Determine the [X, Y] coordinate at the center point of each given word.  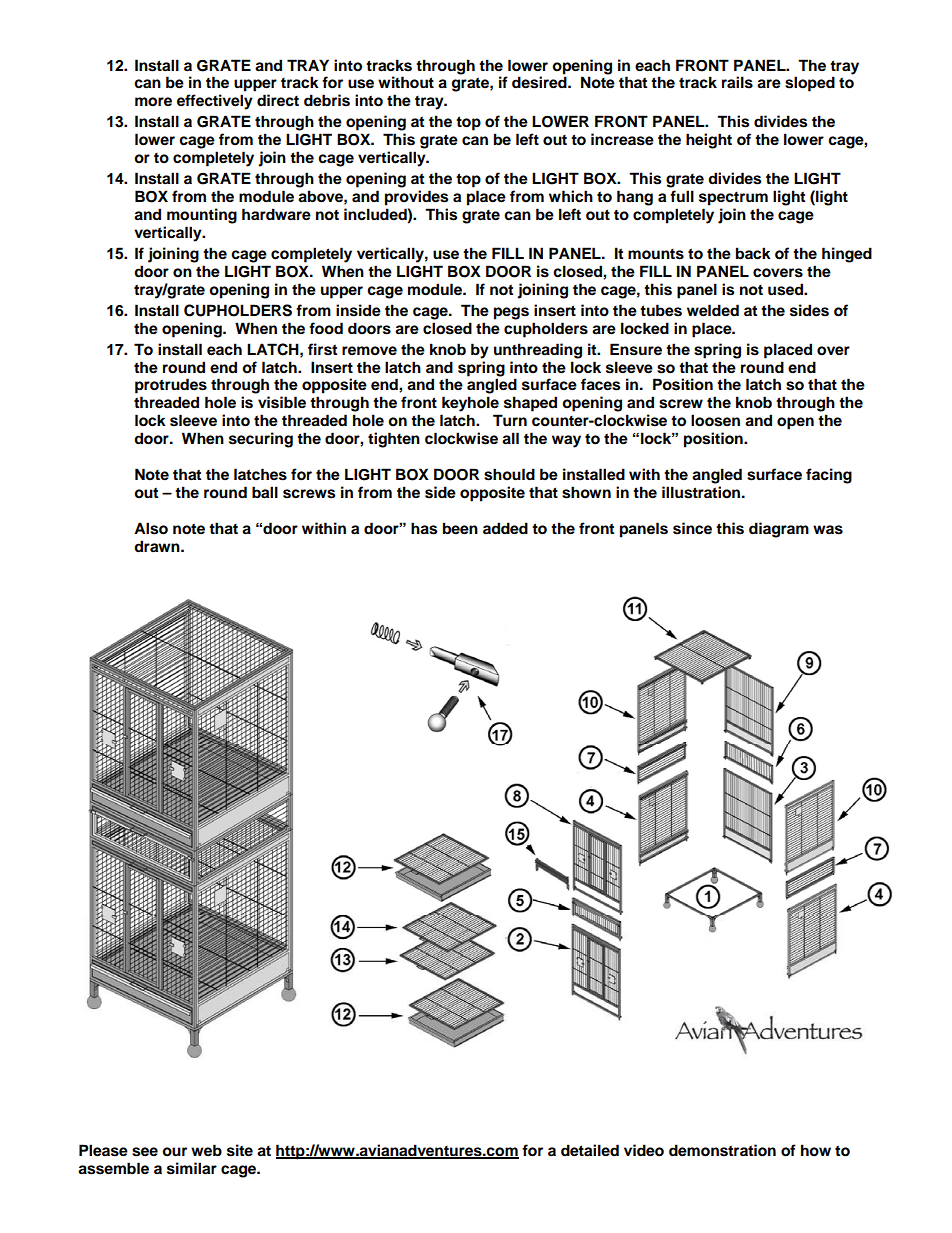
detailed [590, 1150]
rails [737, 82]
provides [416, 198]
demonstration [722, 1150]
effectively [215, 102]
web [206, 1150]
